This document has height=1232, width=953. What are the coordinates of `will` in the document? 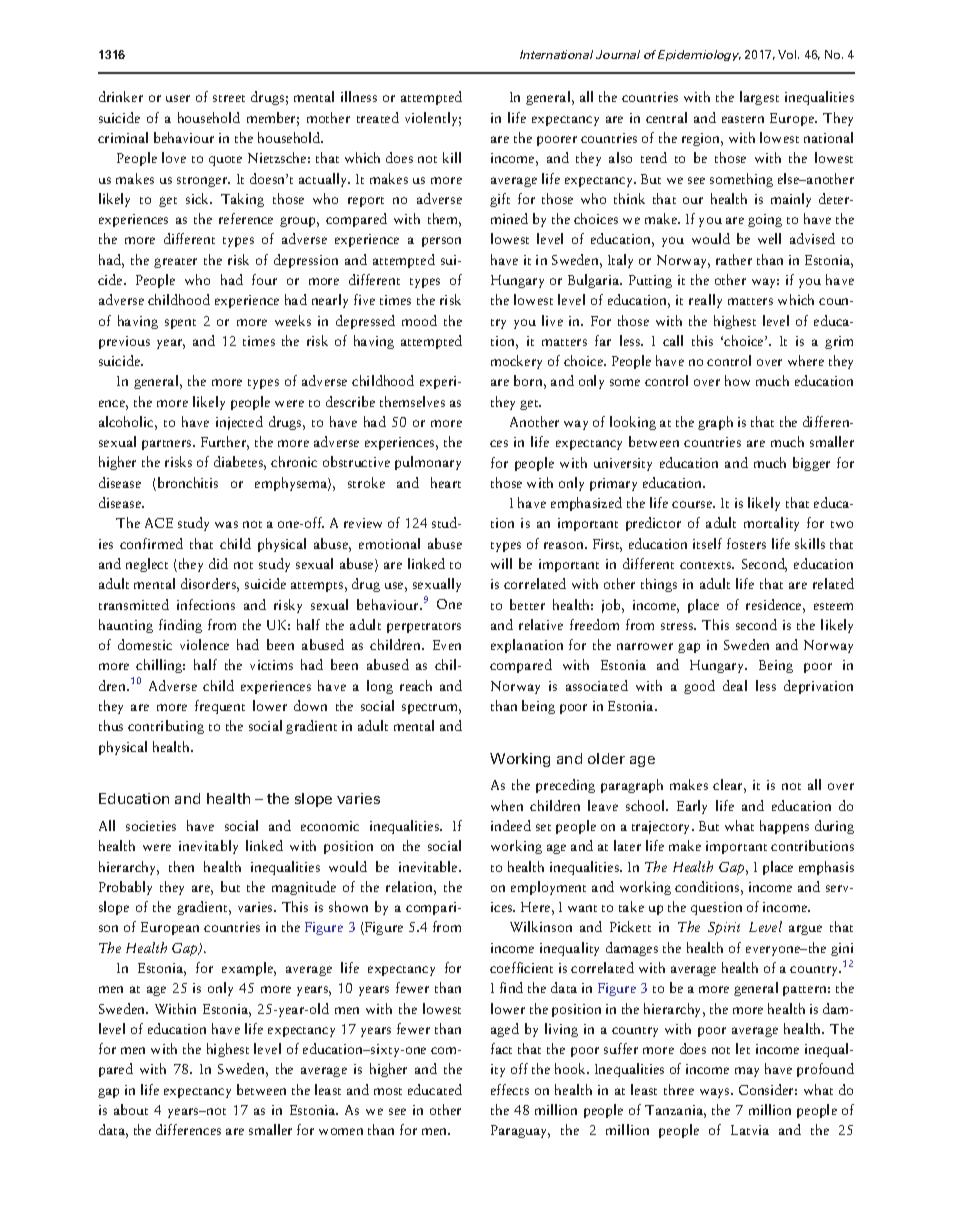 It's located at (501, 563).
